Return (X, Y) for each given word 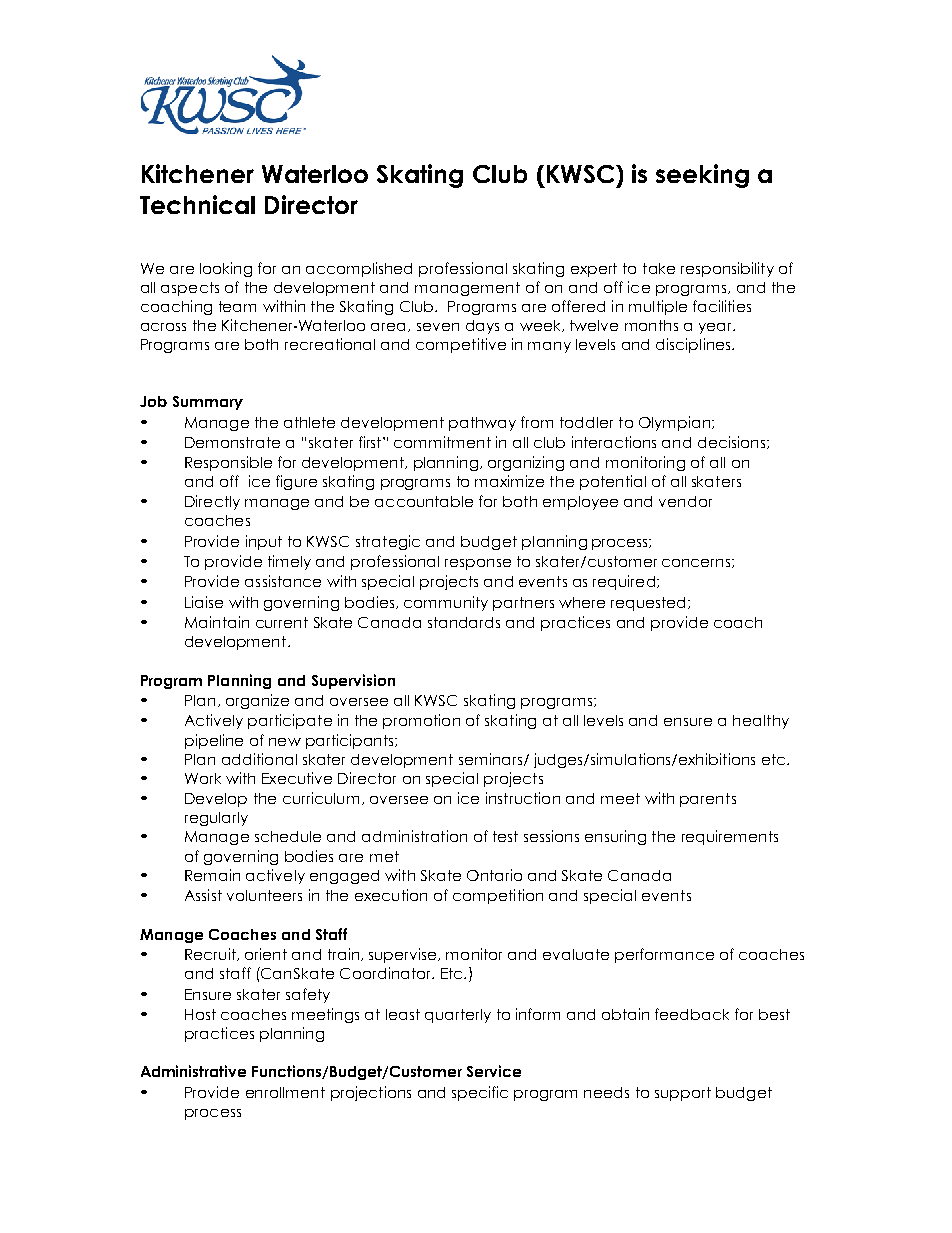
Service (494, 1071)
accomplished (359, 269)
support (683, 1094)
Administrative (193, 1071)
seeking (702, 176)
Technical (197, 204)
